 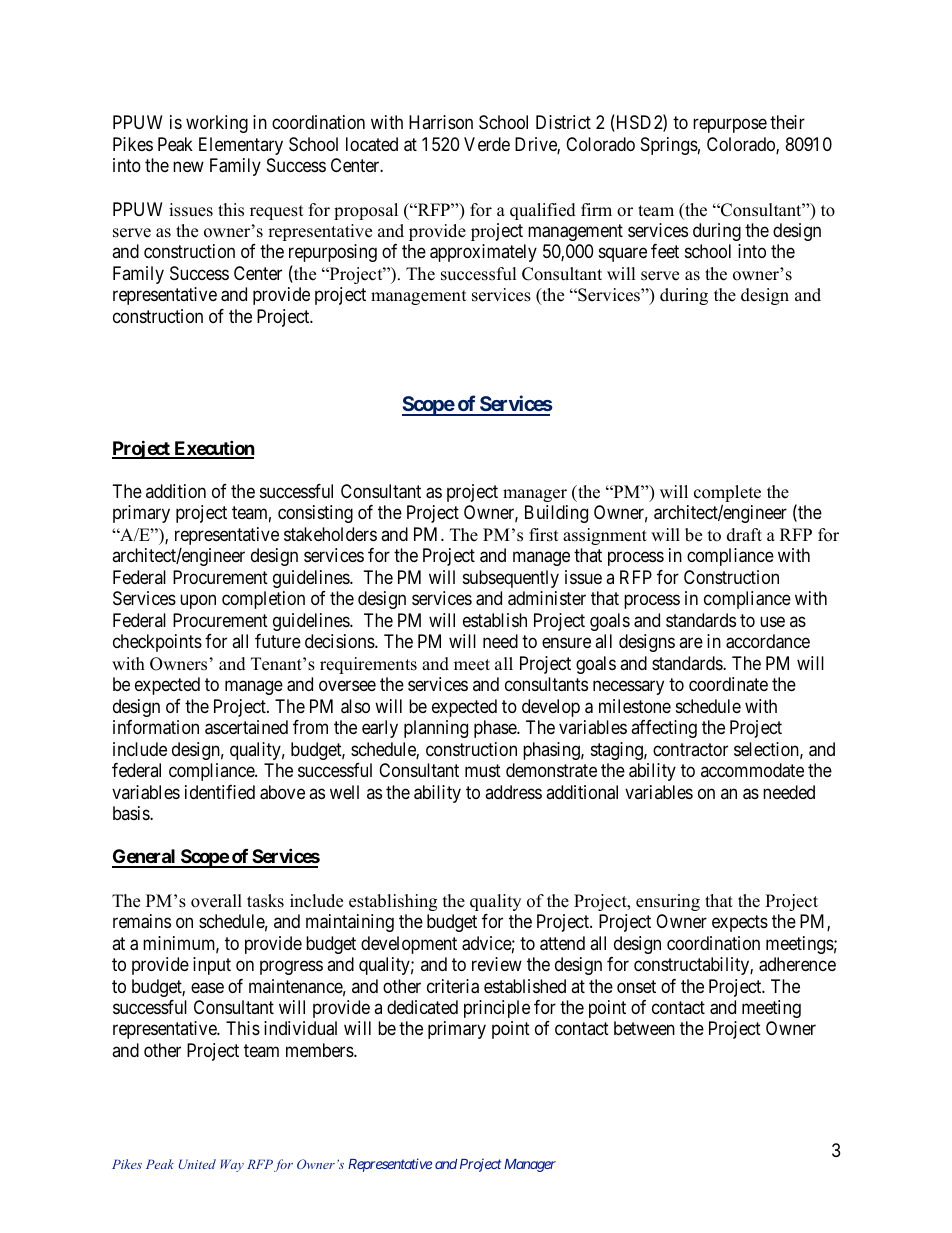 I want to click on accordance, so click(x=768, y=641).
